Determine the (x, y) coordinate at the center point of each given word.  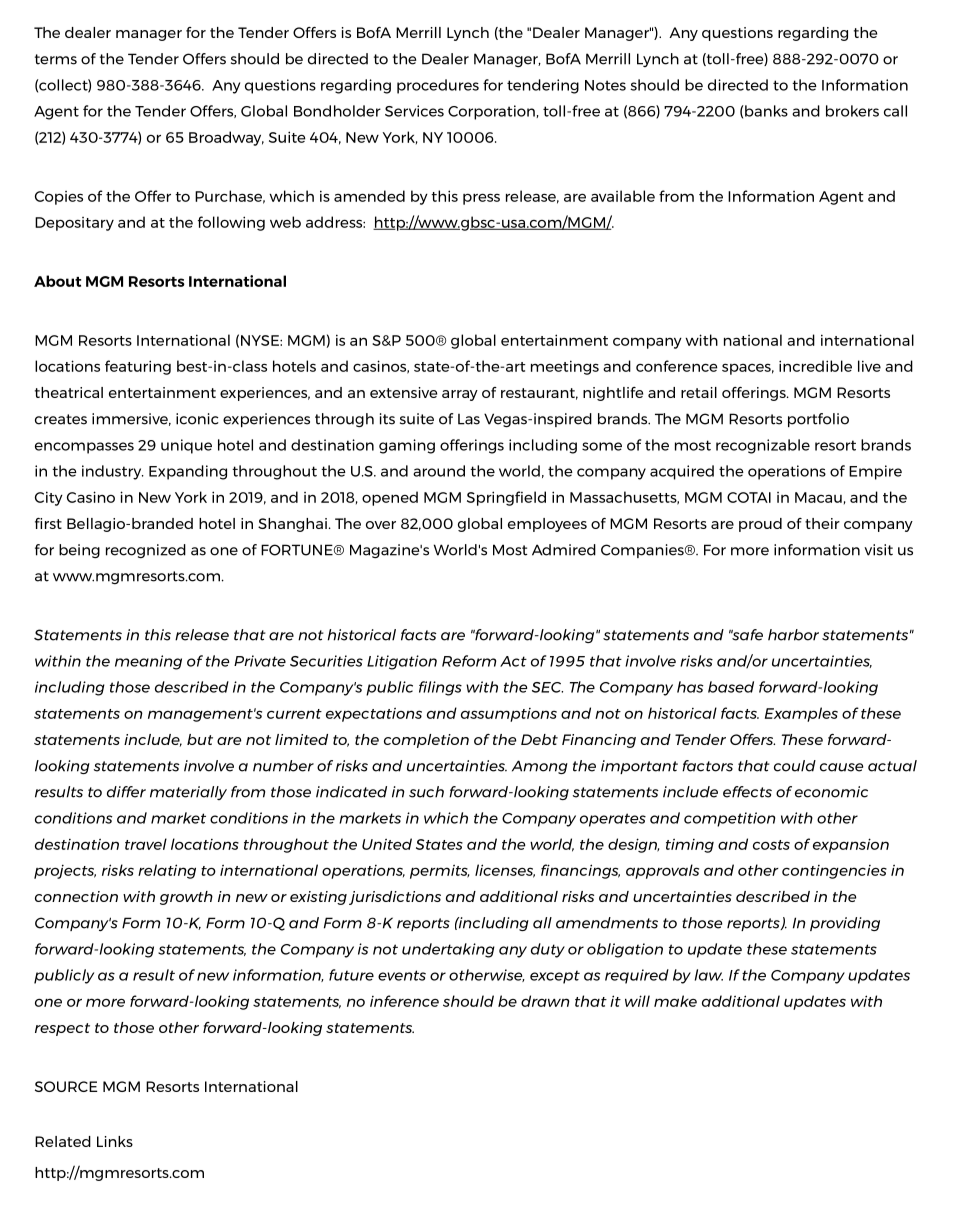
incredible (815, 366)
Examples (801, 714)
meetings (565, 367)
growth (186, 898)
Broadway (226, 138)
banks (765, 111)
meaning (148, 662)
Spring (491, 498)
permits (439, 872)
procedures (438, 86)
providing (845, 924)
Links (115, 1141)
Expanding (188, 472)
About (57, 281)
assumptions (509, 715)
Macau (818, 497)
